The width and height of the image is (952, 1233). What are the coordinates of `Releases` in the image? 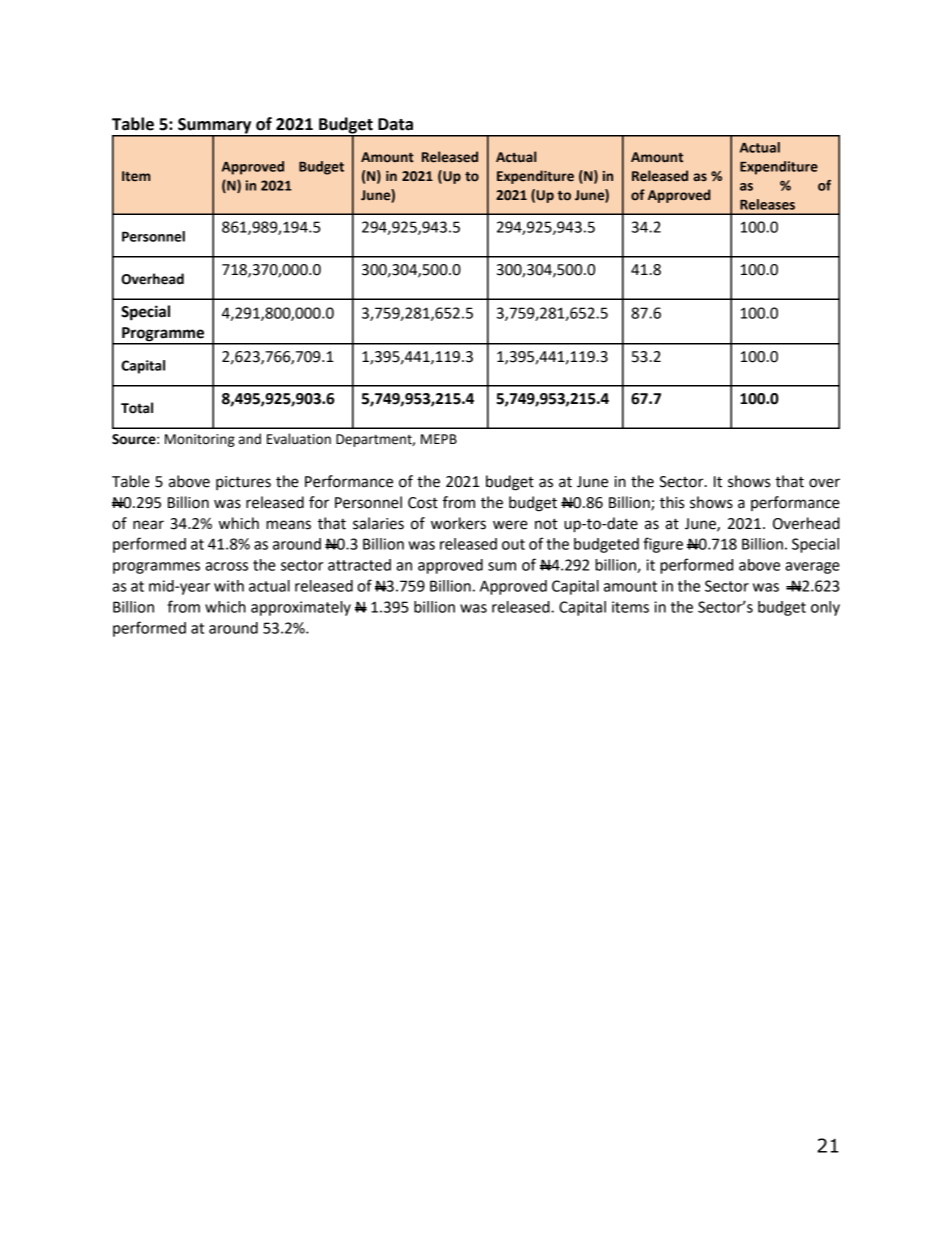 It's located at (767, 204).
